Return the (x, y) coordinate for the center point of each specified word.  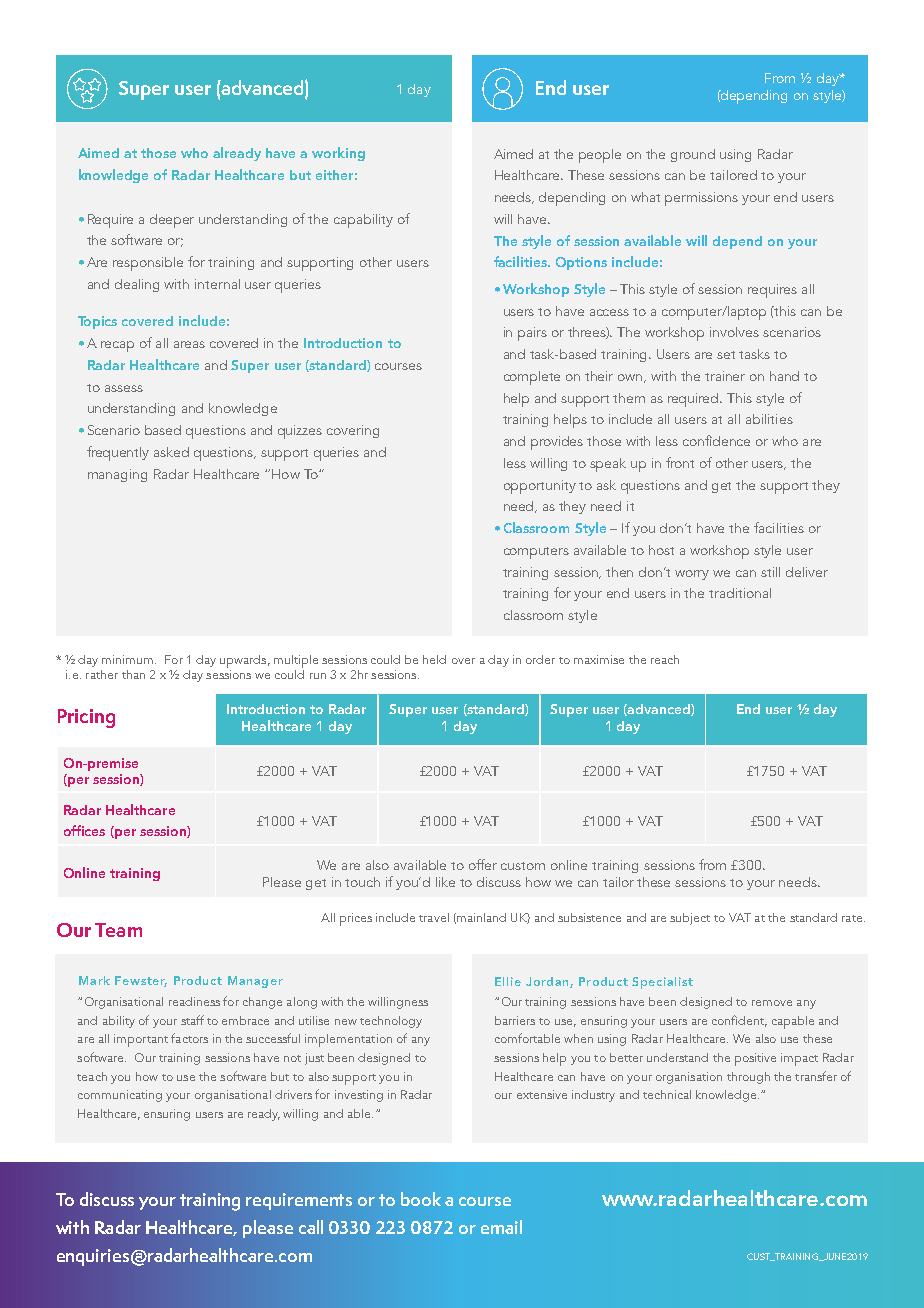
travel (434, 917)
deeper (172, 221)
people (600, 156)
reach (665, 659)
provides (557, 443)
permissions (701, 199)
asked (171, 452)
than (133, 674)
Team (118, 930)
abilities (769, 419)
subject (690, 919)
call (311, 1227)
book (421, 1199)
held (434, 659)
